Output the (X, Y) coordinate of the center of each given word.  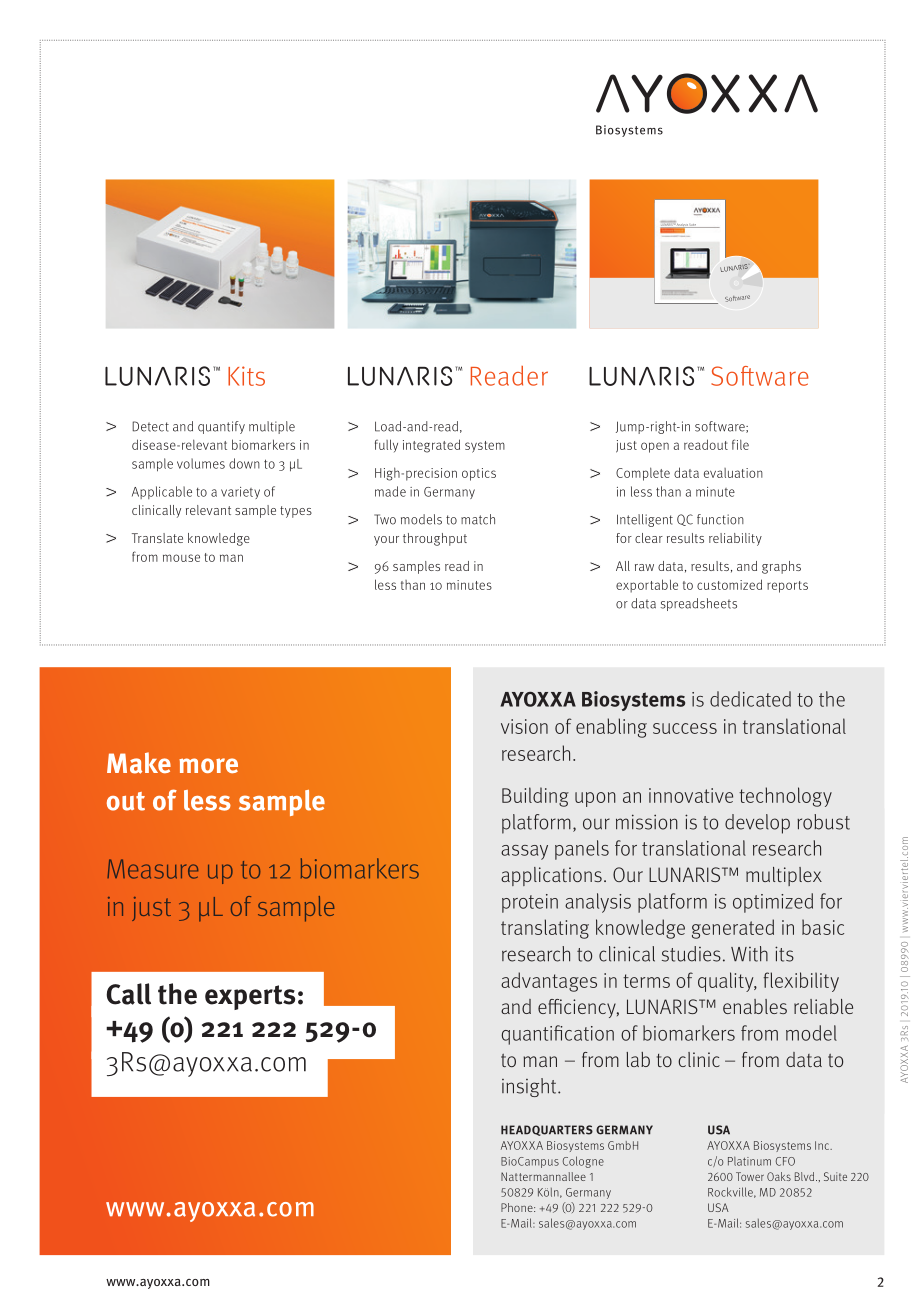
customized (729, 584)
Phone (518, 1207)
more (208, 765)
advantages (549, 982)
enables (755, 1006)
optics (479, 474)
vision (524, 726)
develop (757, 824)
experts (250, 997)
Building (535, 797)
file (740, 444)
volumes (201, 463)
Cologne (583, 1162)
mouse (181, 558)
